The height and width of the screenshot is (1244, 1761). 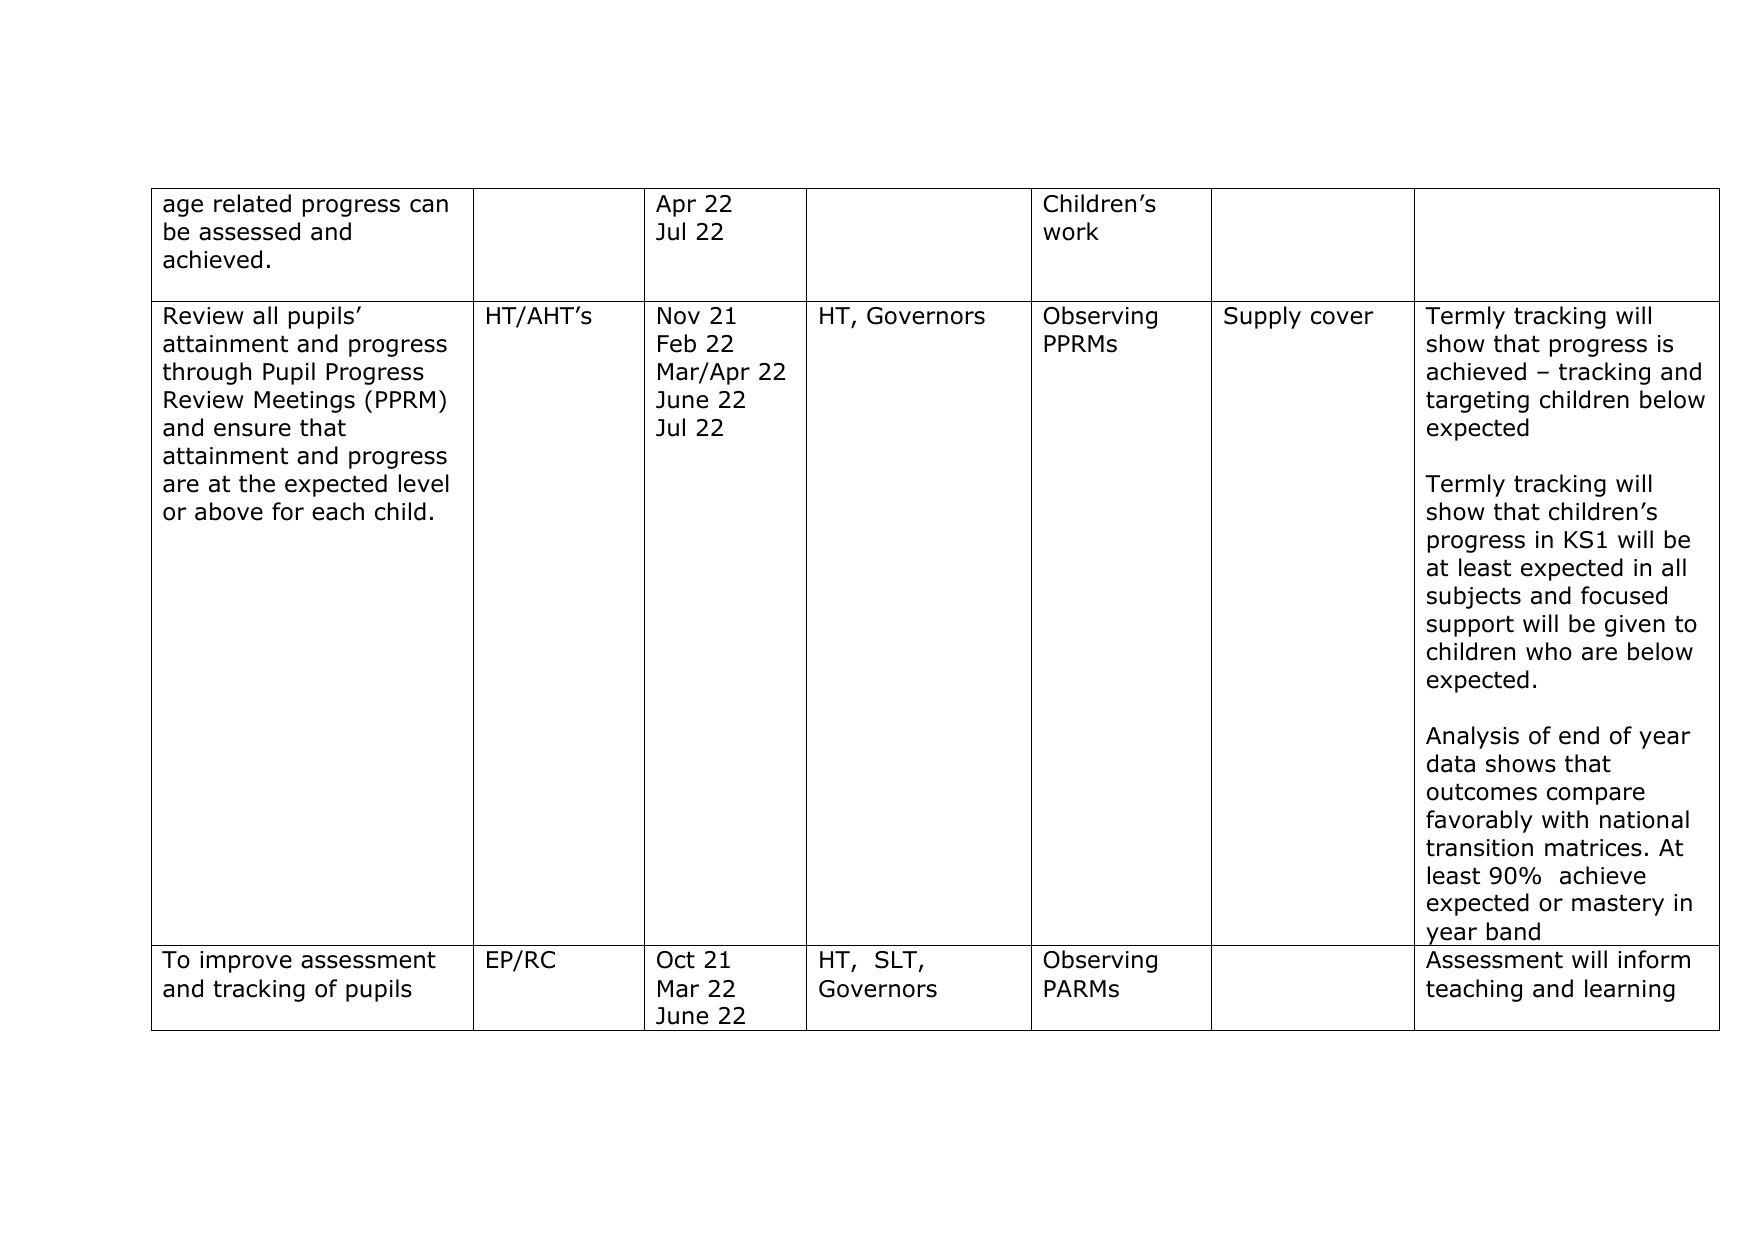 What do you see at coordinates (1474, 597) in the screenshot?
I see `subjects` at bounding box center [1474, 597].
